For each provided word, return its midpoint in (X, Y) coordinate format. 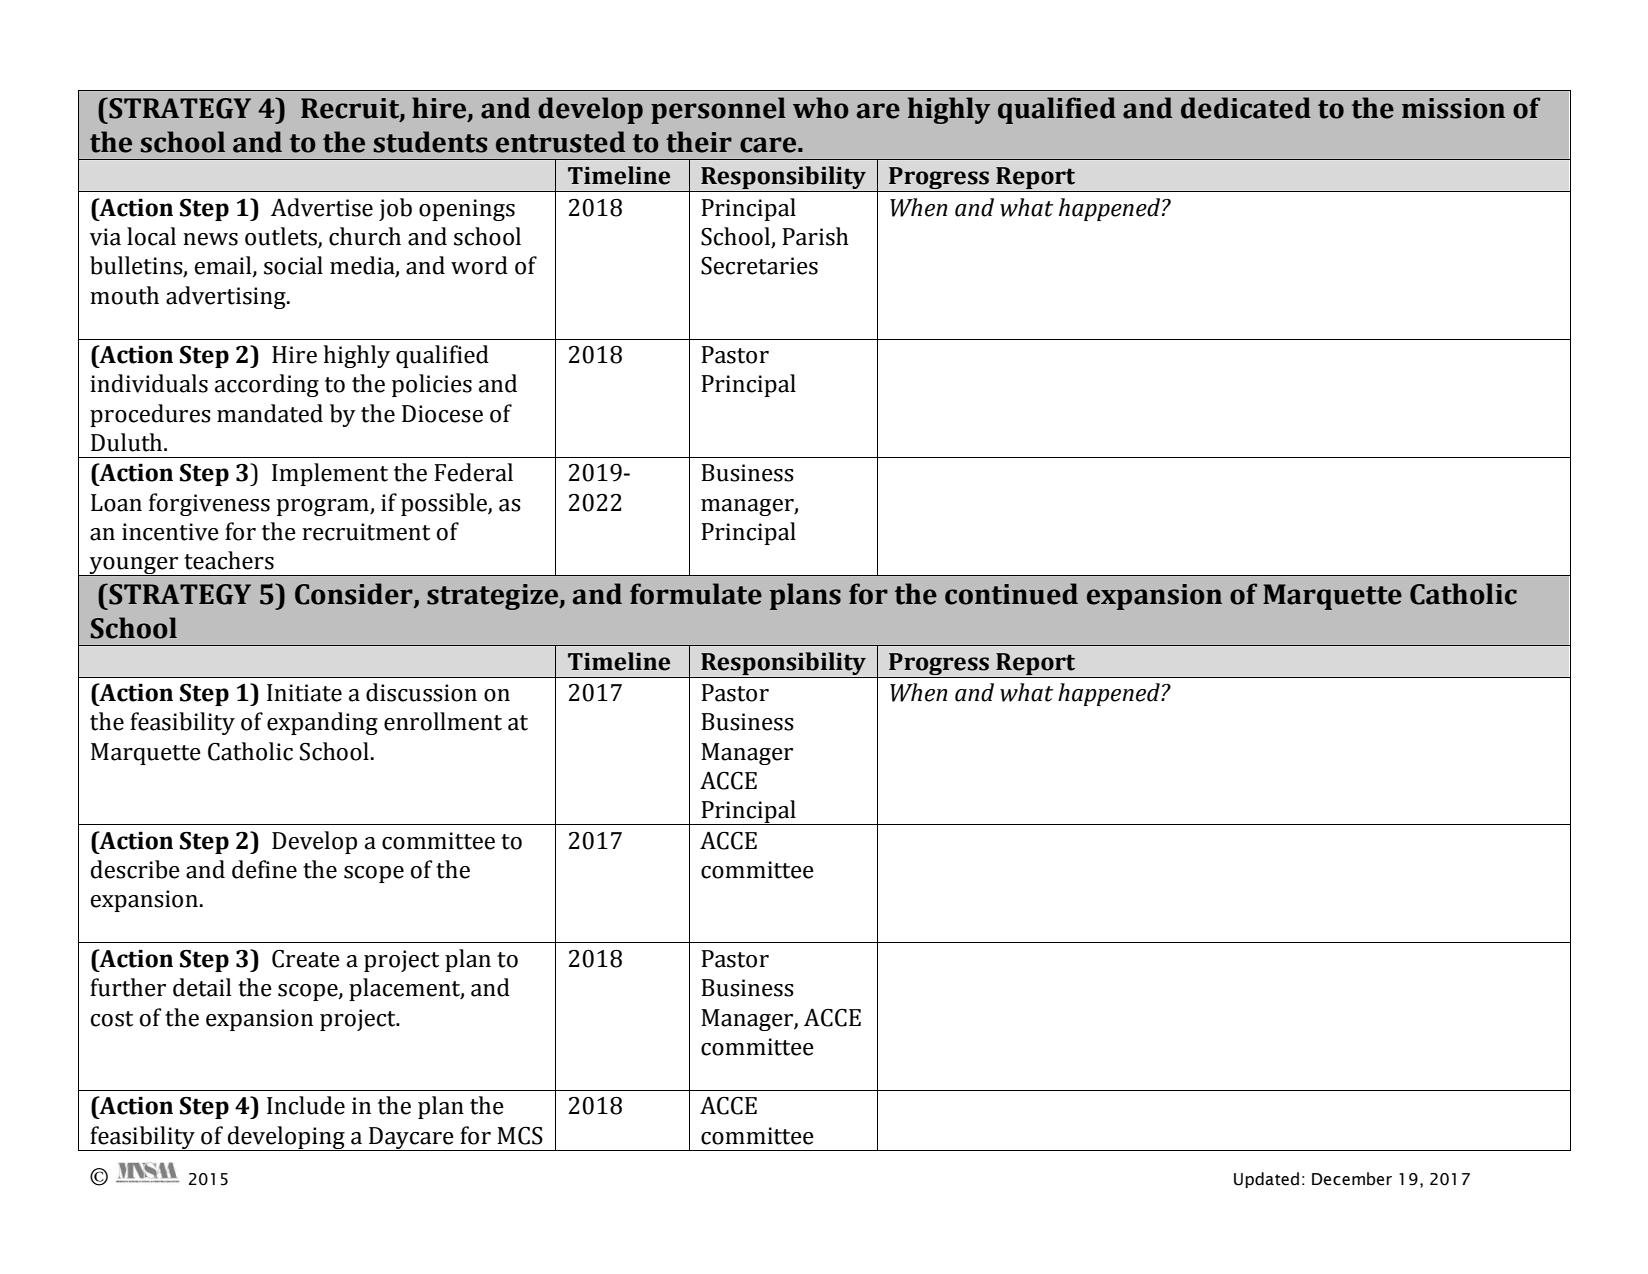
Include (306, 1105)
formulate (696, 594)
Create (306, 959)
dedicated (1246, 108)
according (267, 385)
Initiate (304, 693)
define (264, 869)
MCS (520, 1136)
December (1352, 1179)
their (699, 142)
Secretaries (759, 266)
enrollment (443, 721)
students (430, 142)
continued (1011, 594)
